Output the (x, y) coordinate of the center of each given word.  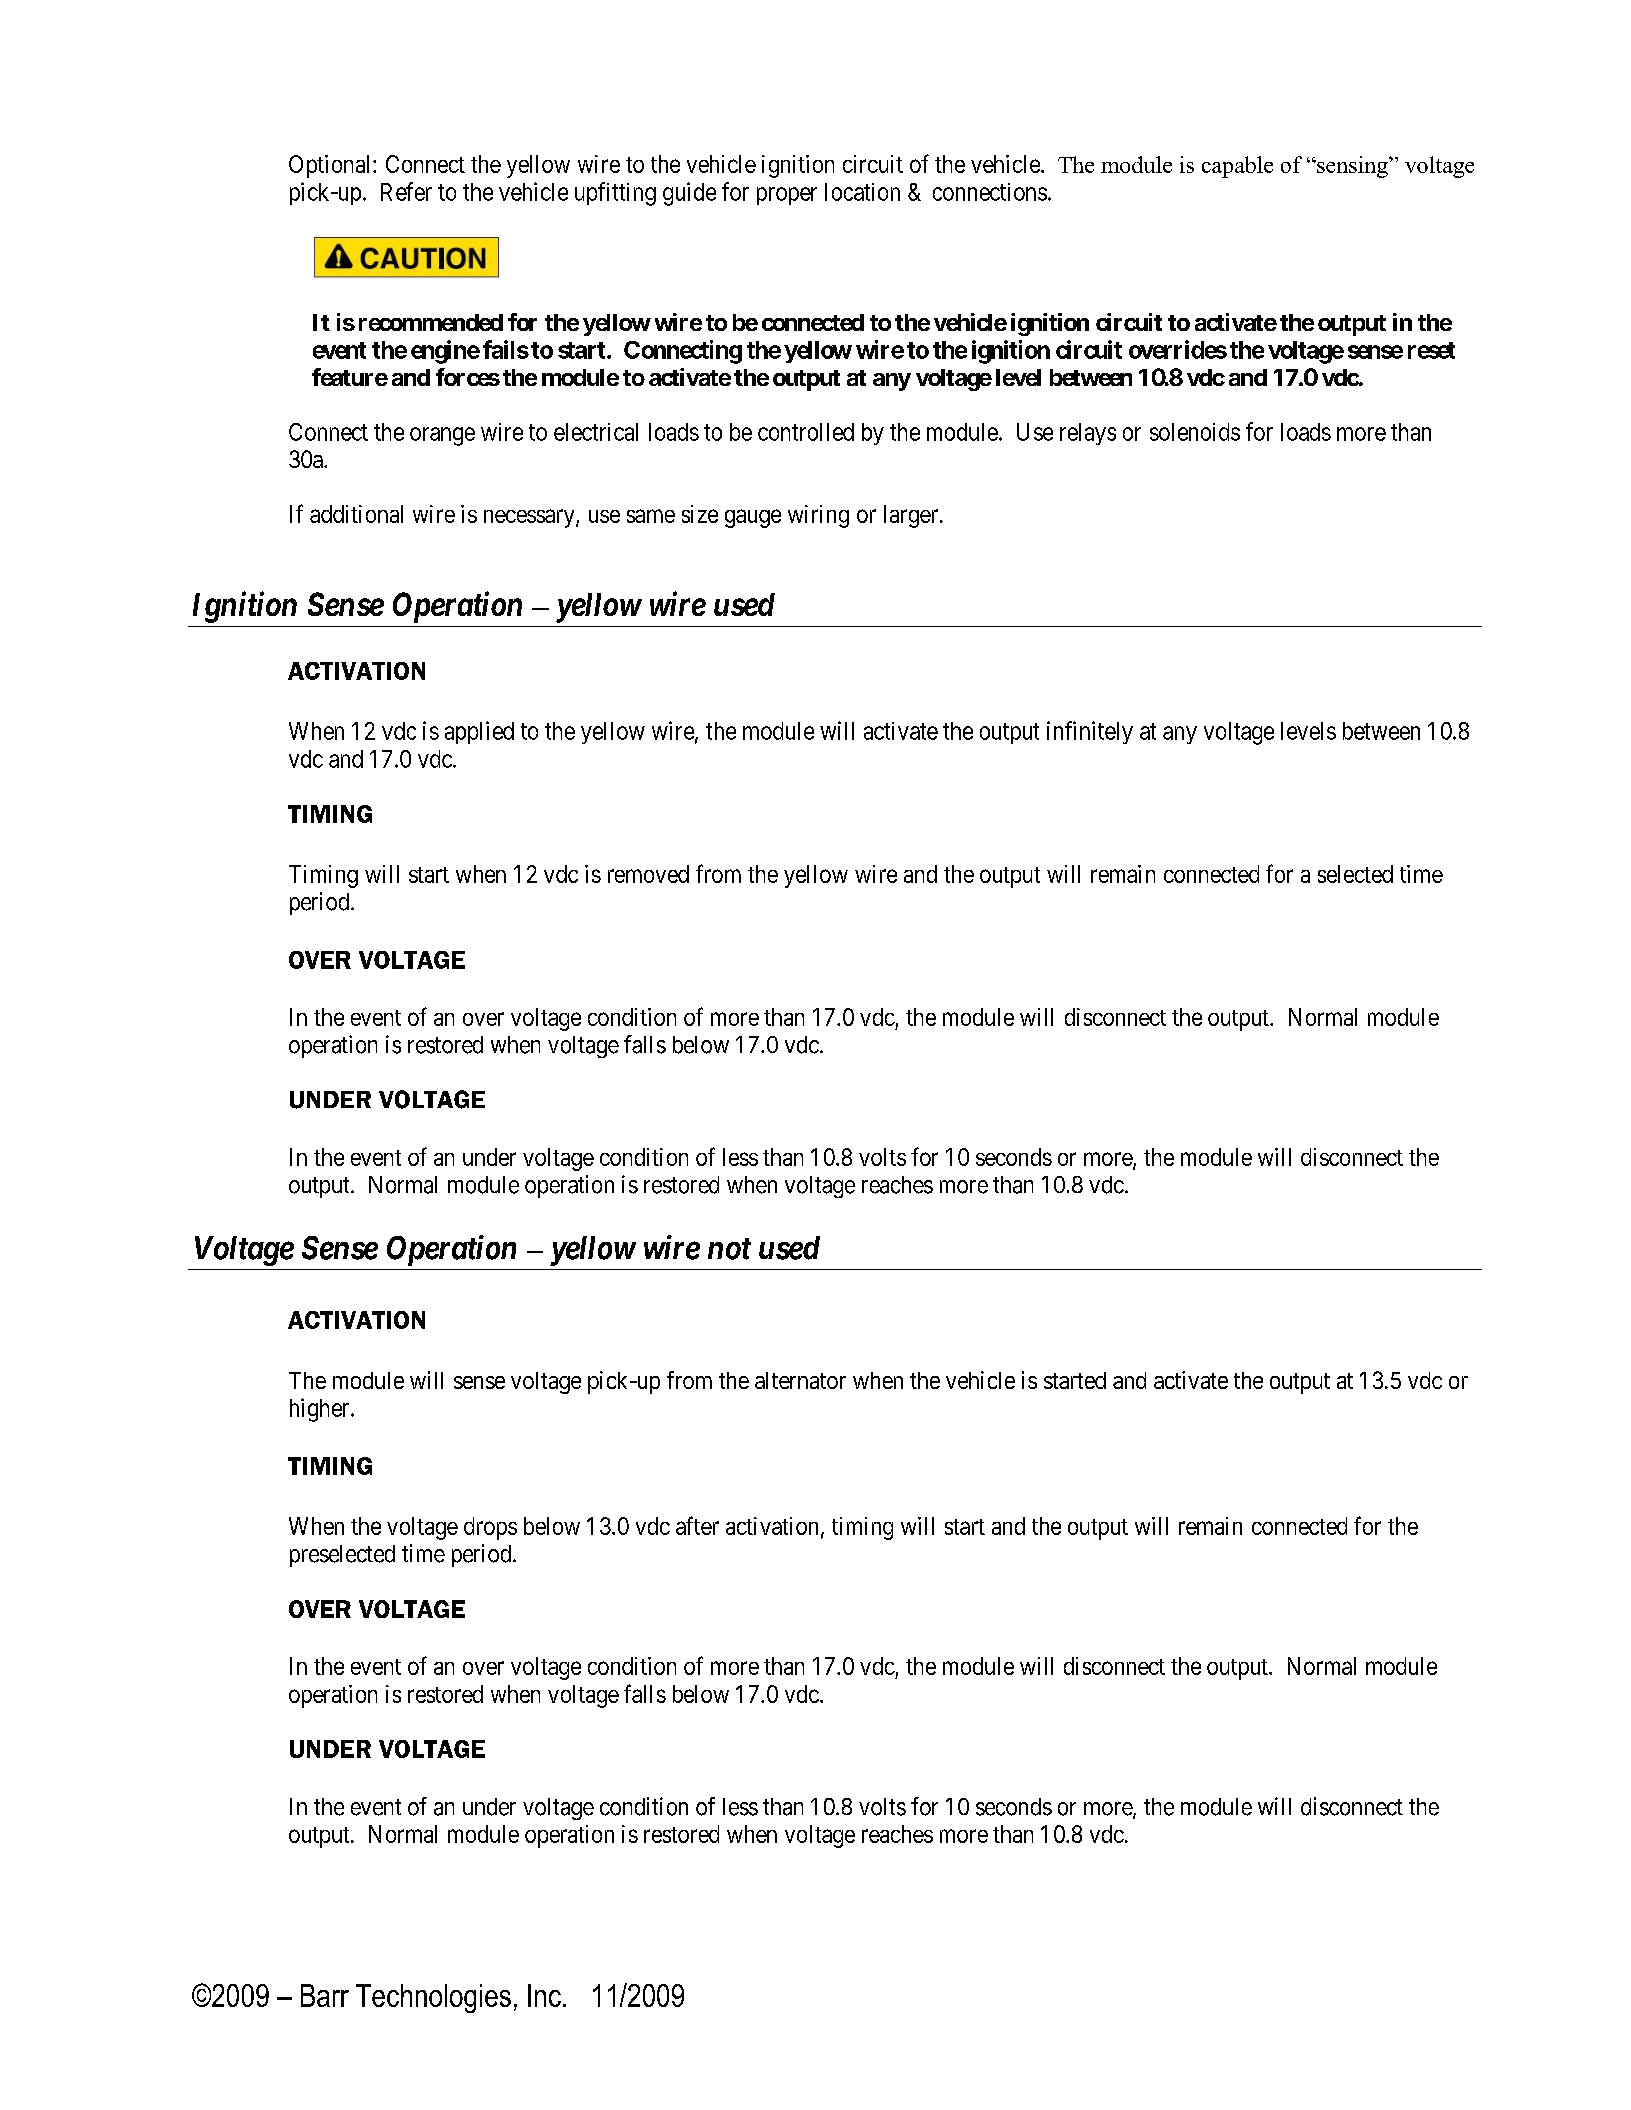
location (862, 192)
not (729, 1249)
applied (479, 732)
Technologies (433, 1998)
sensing (1352, 167)
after (697, 1525)
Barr (325, 1995)
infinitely (1090, 732)
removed (648, 874)
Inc (544, 1995)
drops (490, 1528)
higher (321, 1410)
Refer (406, 191)
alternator (800, 1380)
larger (912, 516)
